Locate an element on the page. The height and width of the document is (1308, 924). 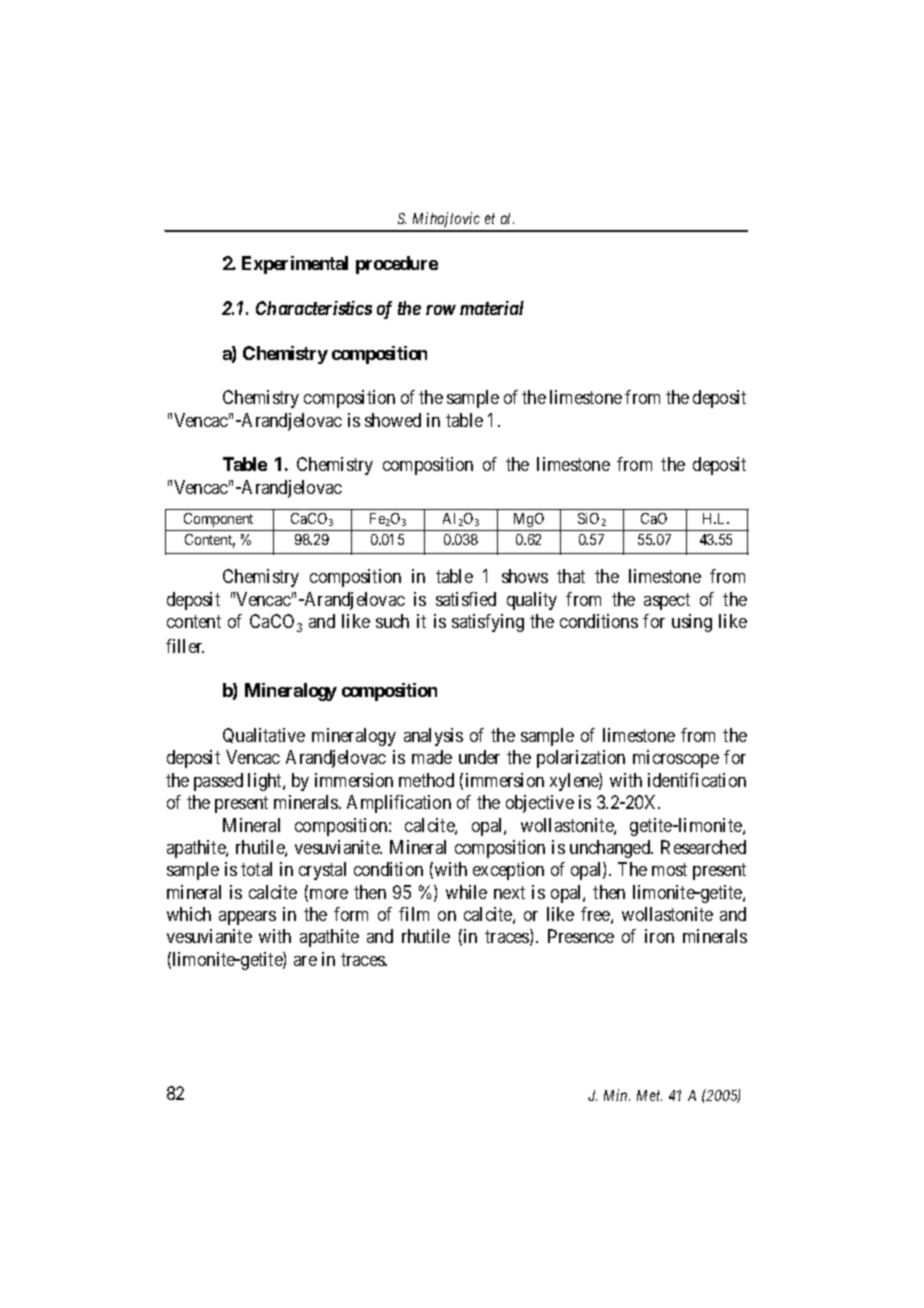
iron is located at coordinates (659, 936).
